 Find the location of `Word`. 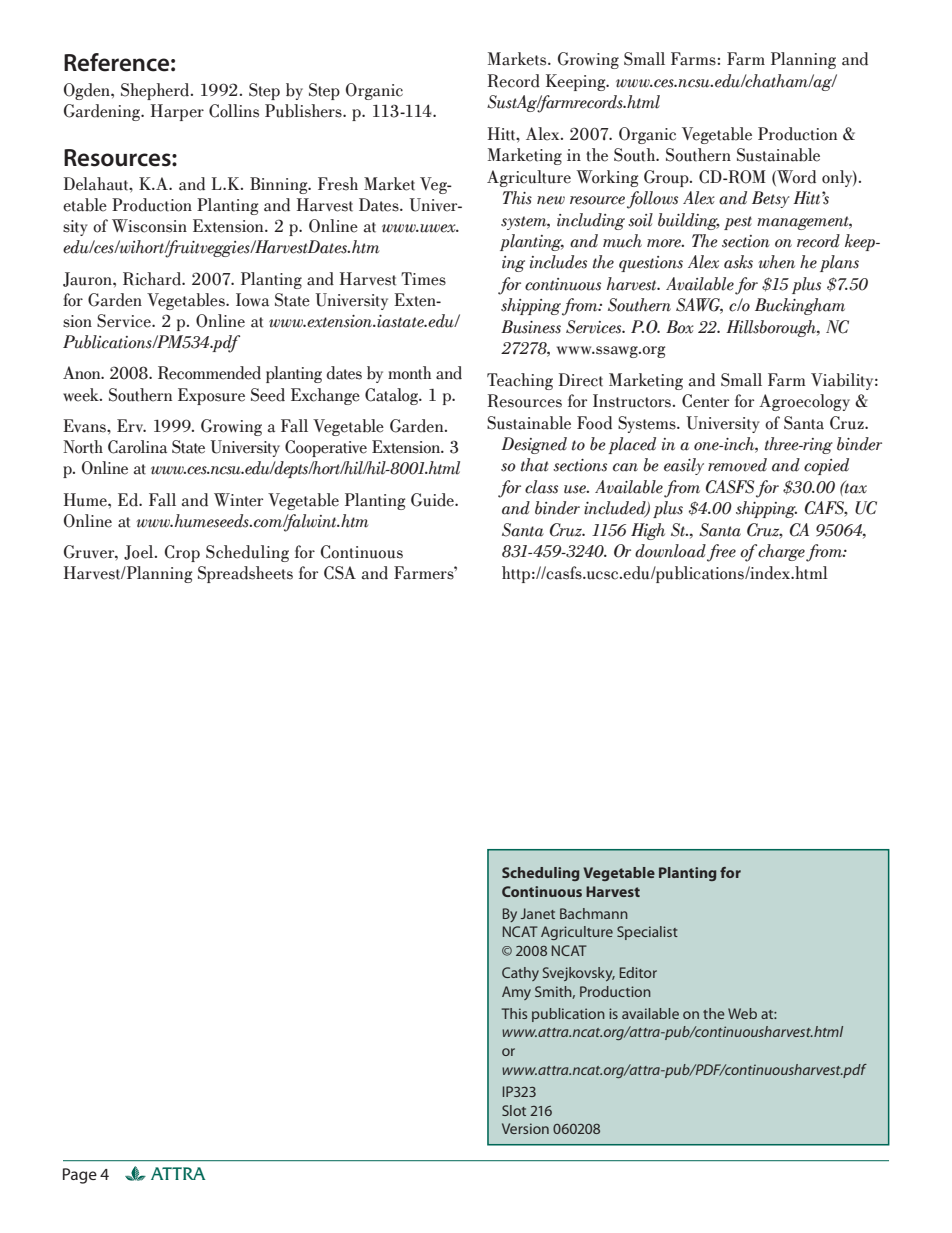

Word is located at coordinates (795, 177).
